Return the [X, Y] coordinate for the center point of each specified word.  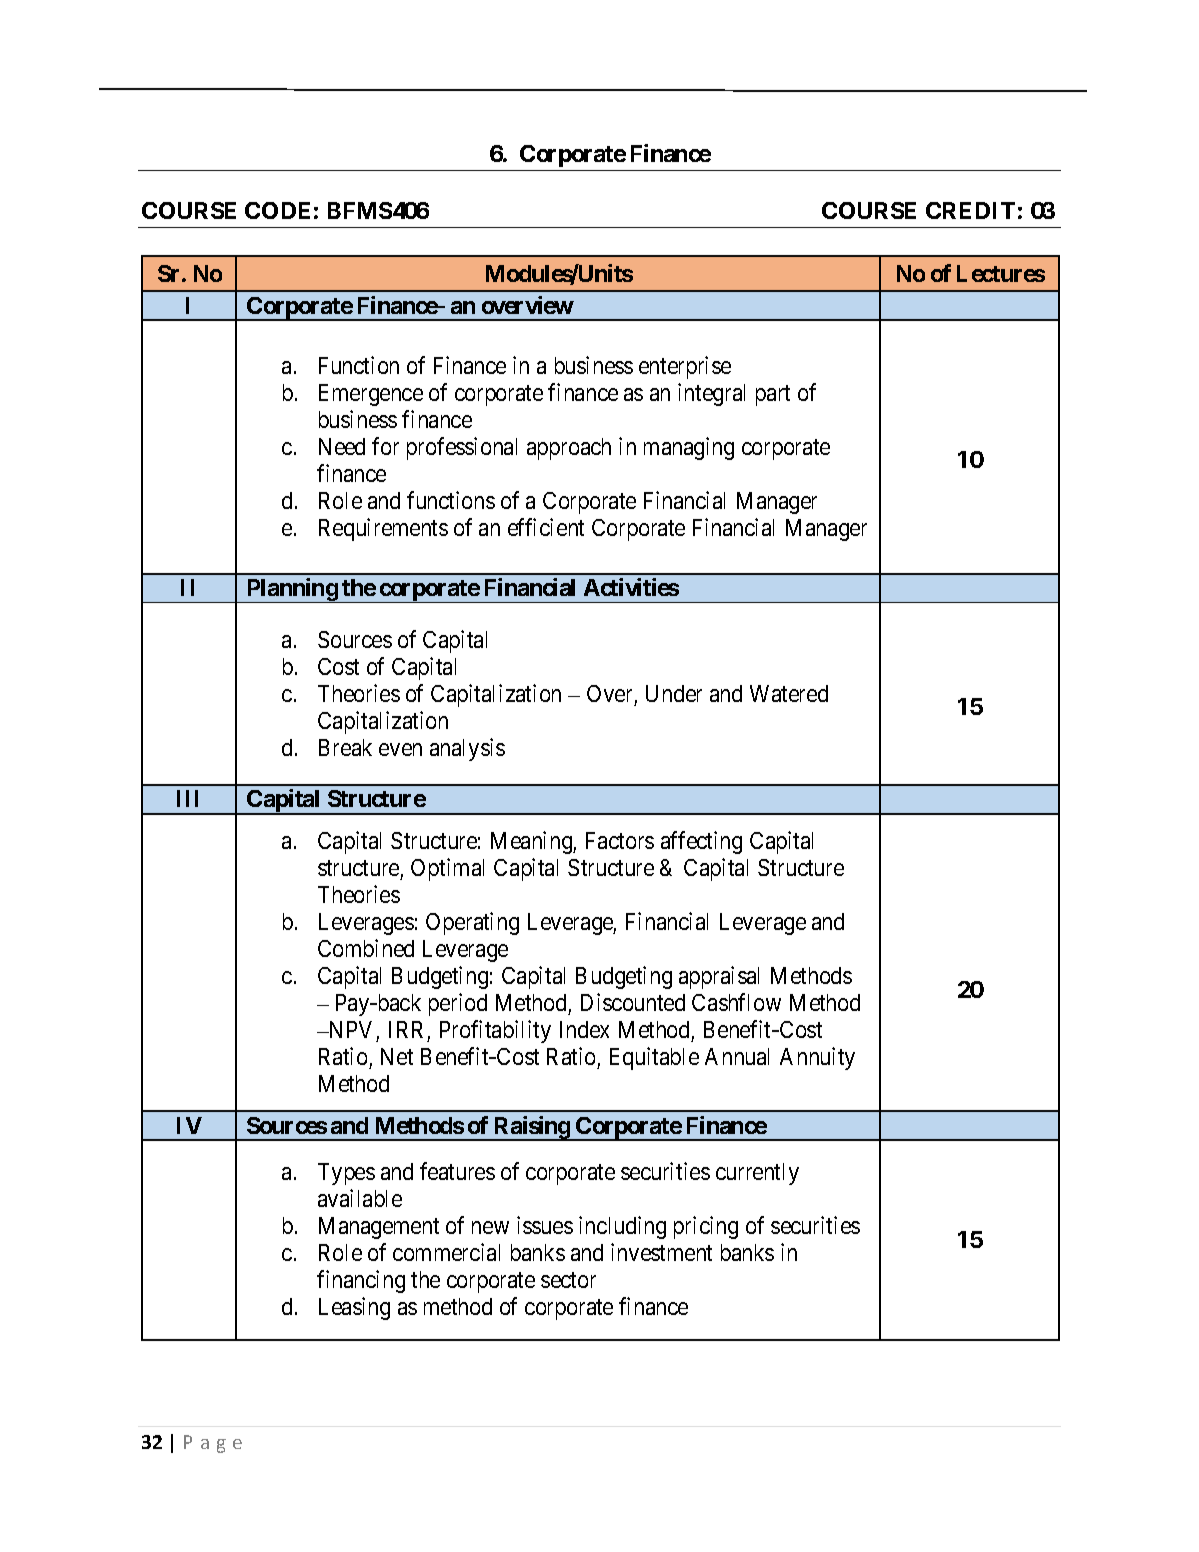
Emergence [371, 395]
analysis [467, 749]
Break [345, 747]
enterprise [685, 367]
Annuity [817, 1058]
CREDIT [970, 210]
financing [361, 1281]
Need [342, 446]
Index [584, 1029]
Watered [789, 693]
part [773, 395]
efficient [546, 527]
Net [397, 1056]
